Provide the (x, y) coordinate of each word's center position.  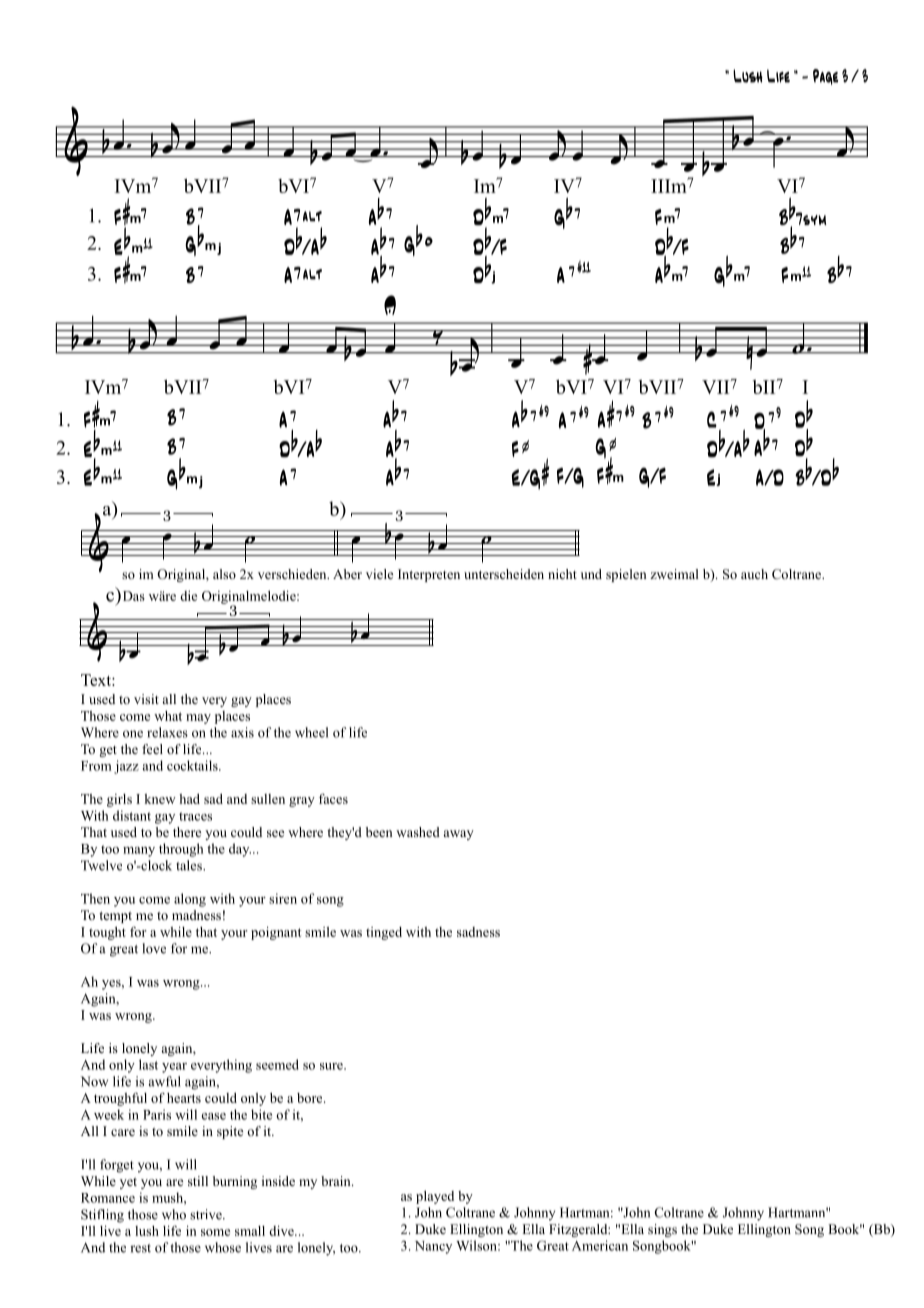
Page (825, 77)
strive (207, 1214)
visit (146, 699)
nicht (562, 574)
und (591, 574)
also (224, 574)
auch (754, 574)
